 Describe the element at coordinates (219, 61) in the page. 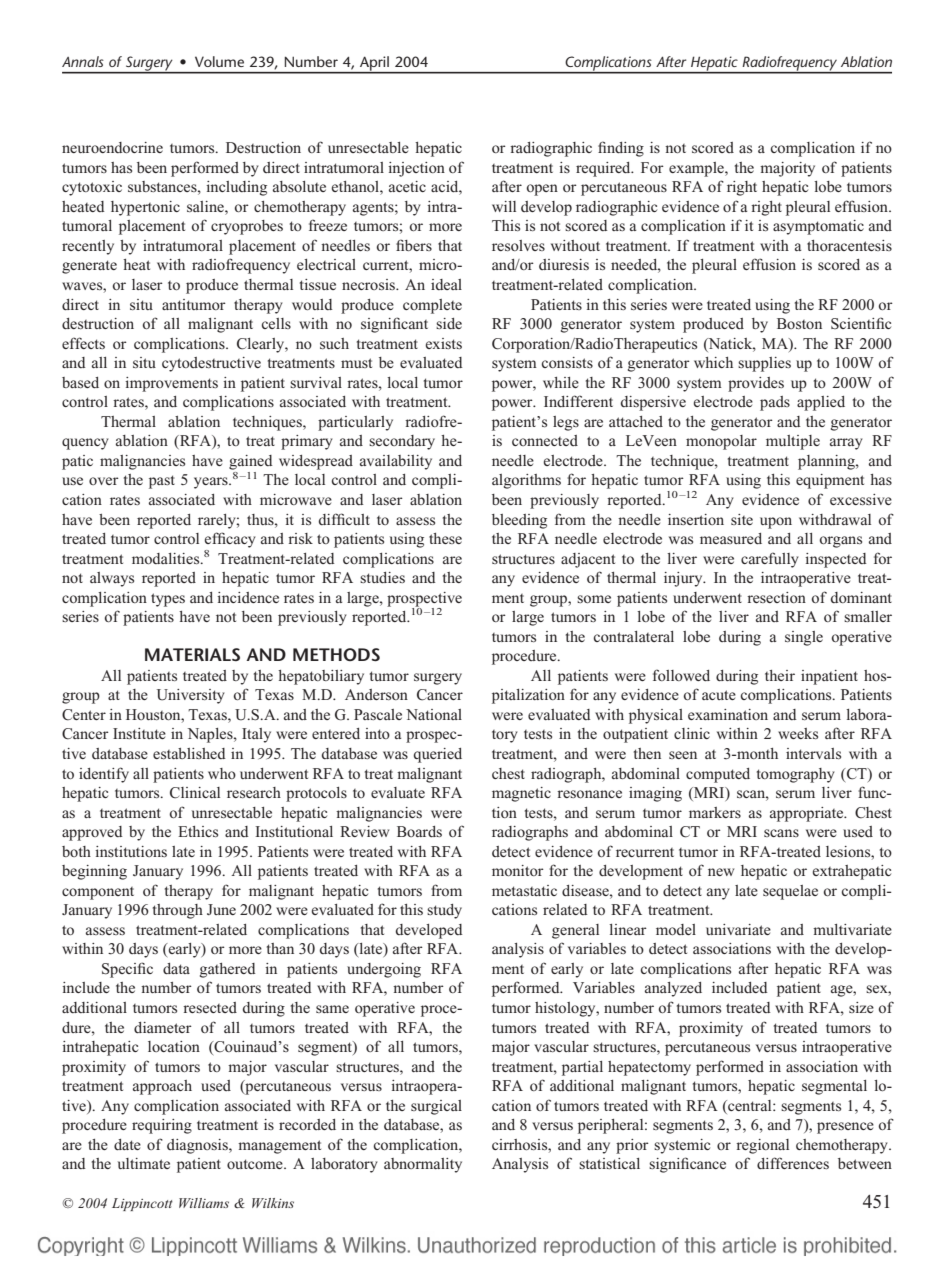

I see `Volume` at that location.
